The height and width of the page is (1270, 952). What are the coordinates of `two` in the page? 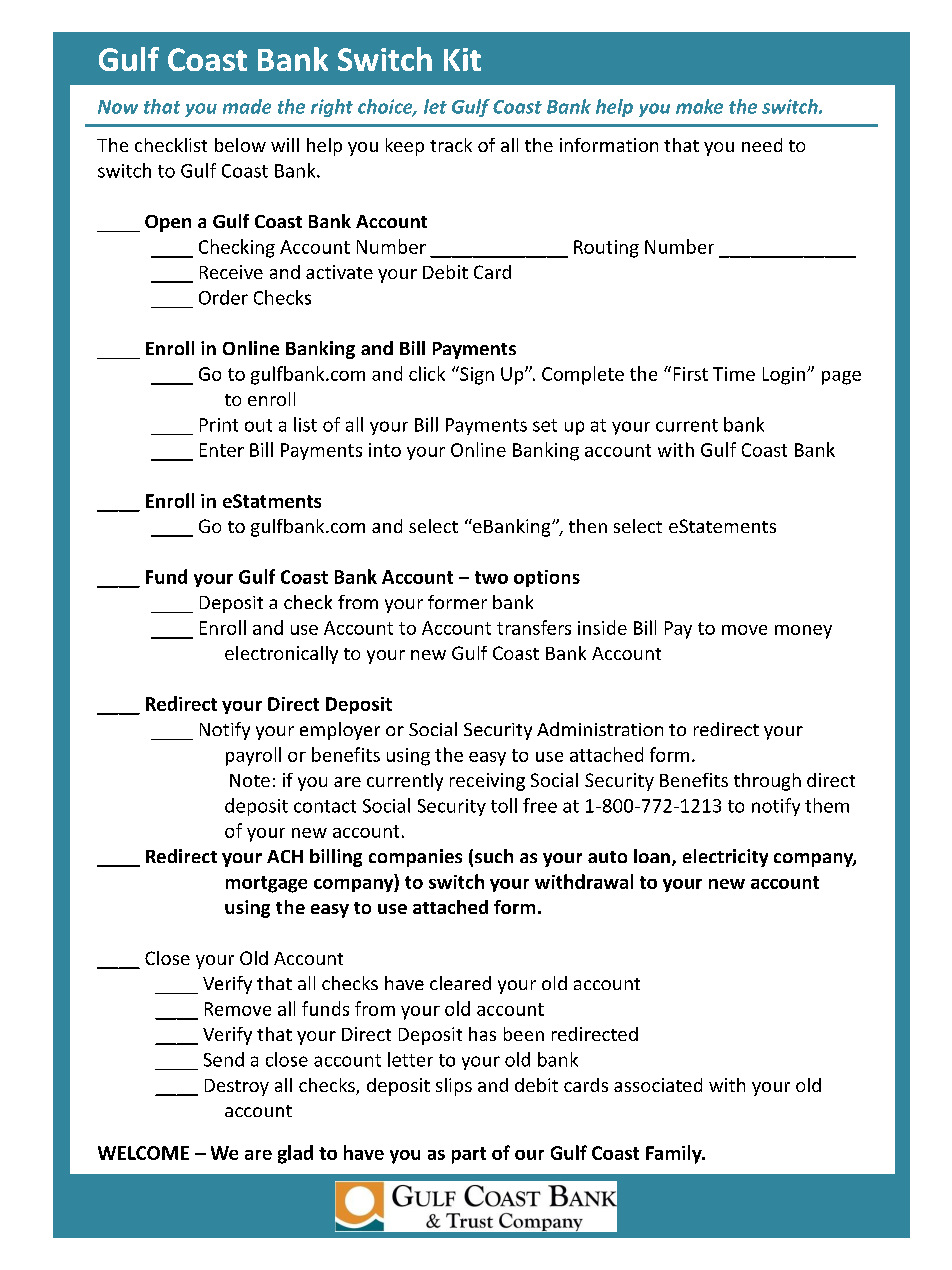 It's located at (491, 577).
